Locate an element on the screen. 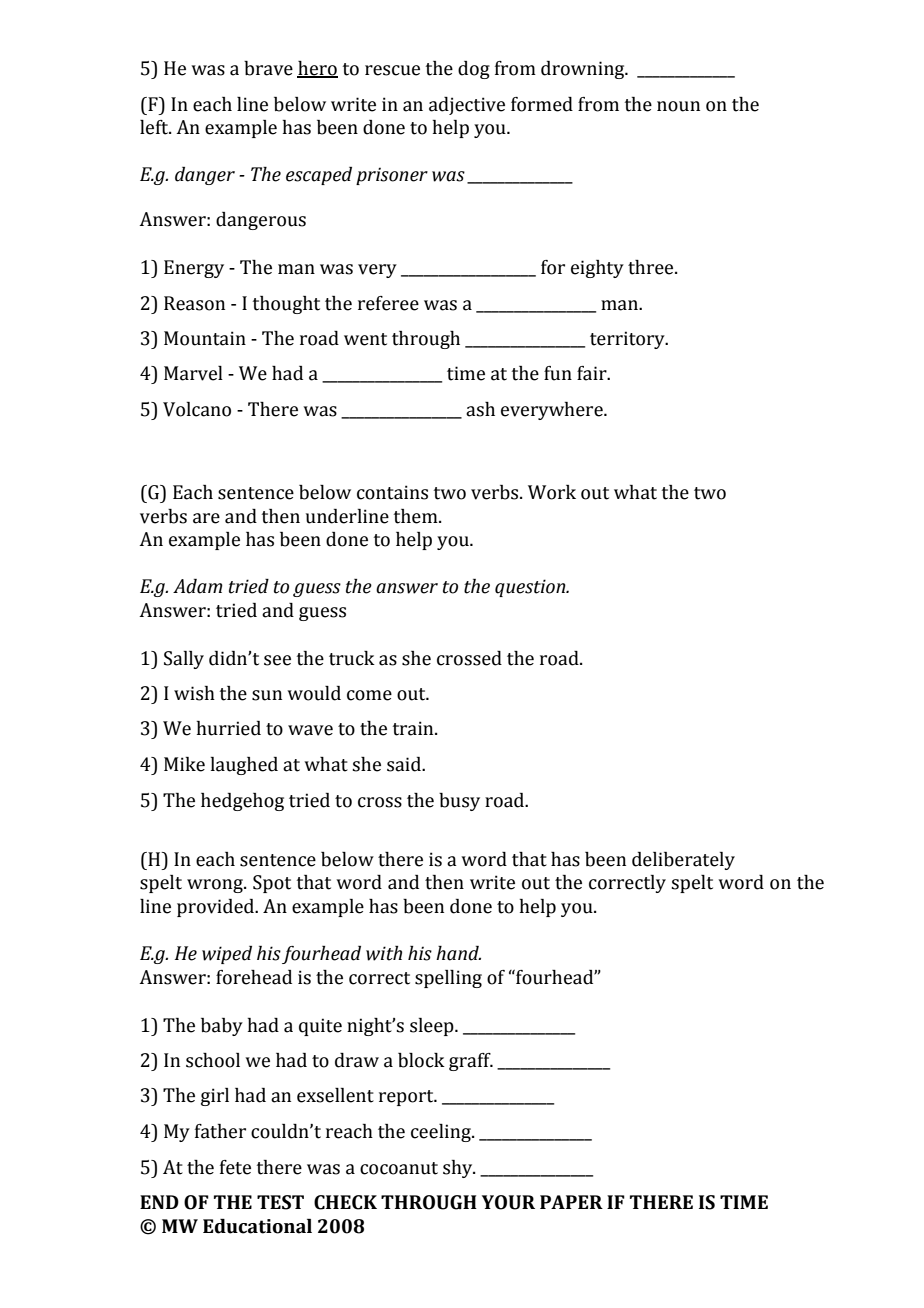 The image size is (924, 1308). rescue is located at coordinates (392, 70).
